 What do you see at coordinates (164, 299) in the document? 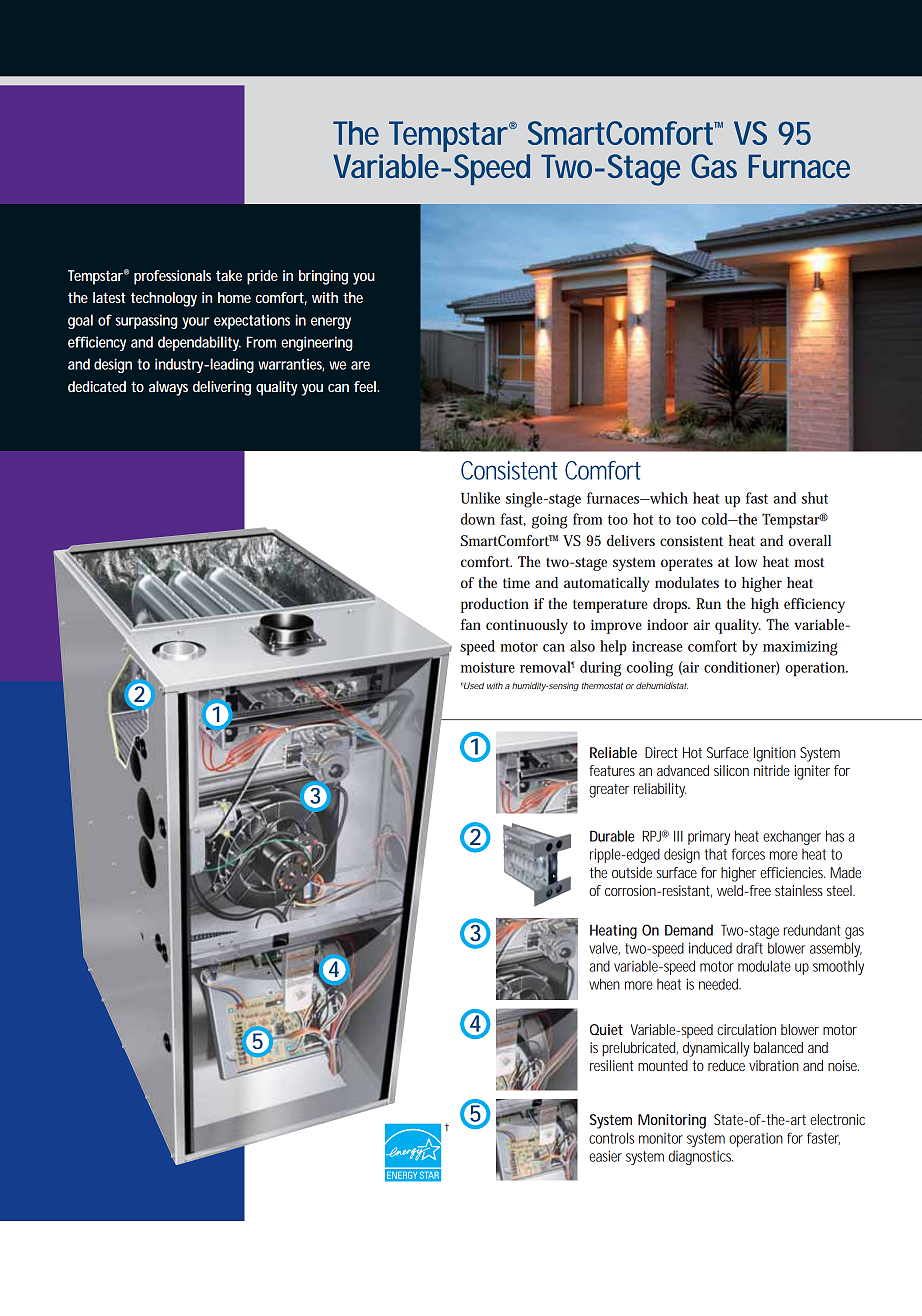
I see `technology` at bounding box center [164, 299].
